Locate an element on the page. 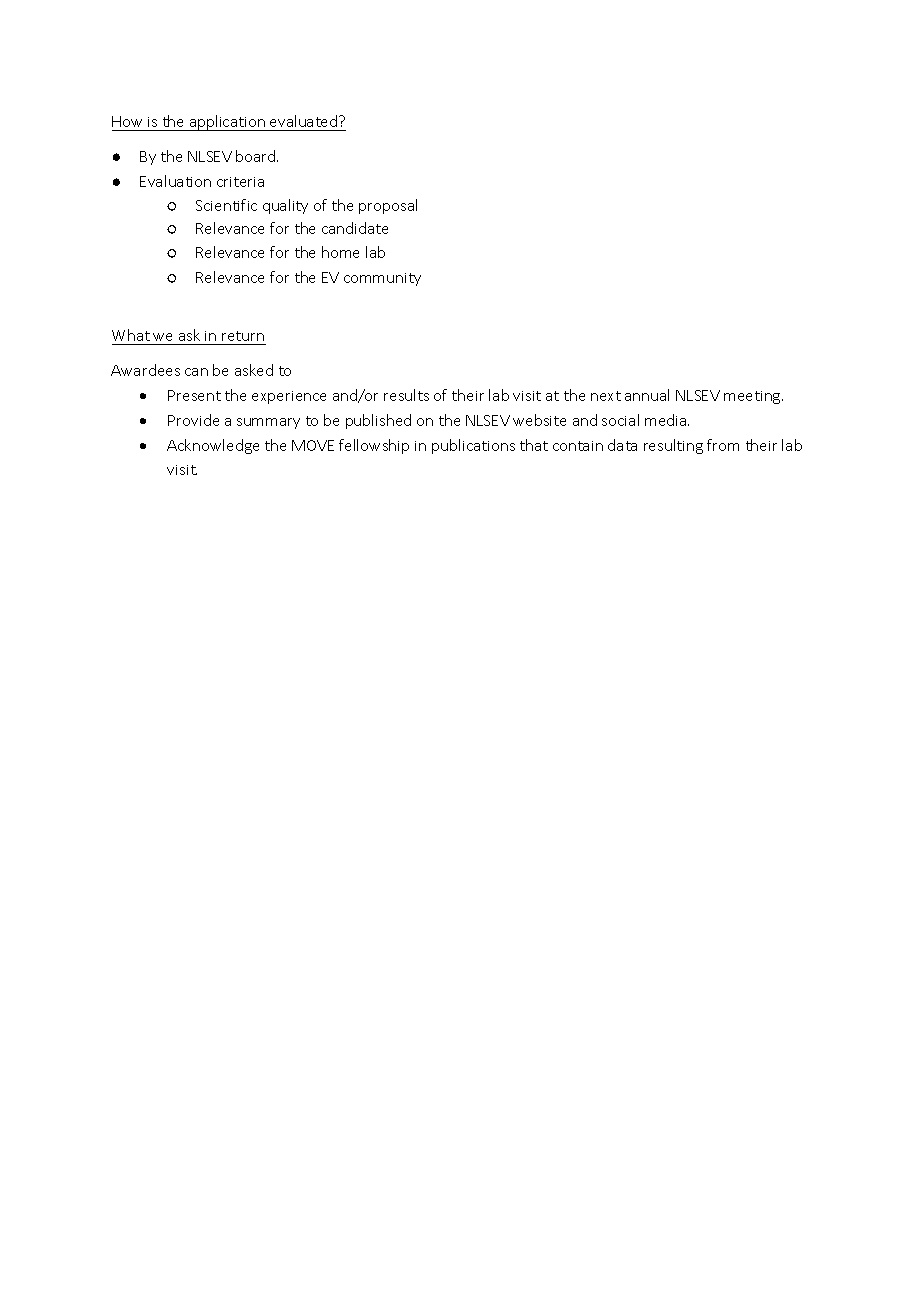 This page has height=1308, width=924. proposal is located at coordinates (388, 206).
